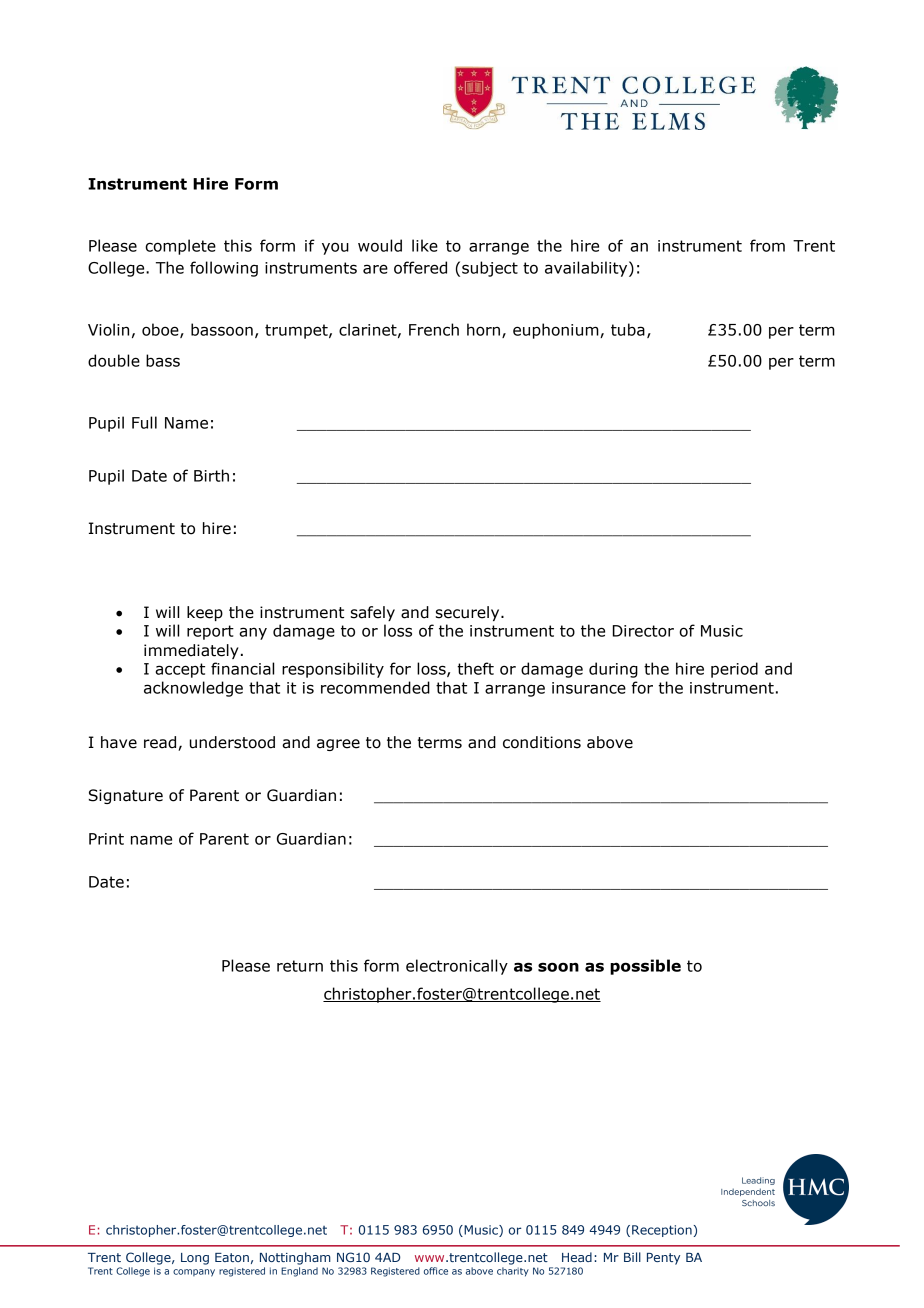 Image resolution: width=924 pixels, height=1308 pixels. Describe the element at coordinates (645, 967) in the screenshot. I see `possible` at that location.
